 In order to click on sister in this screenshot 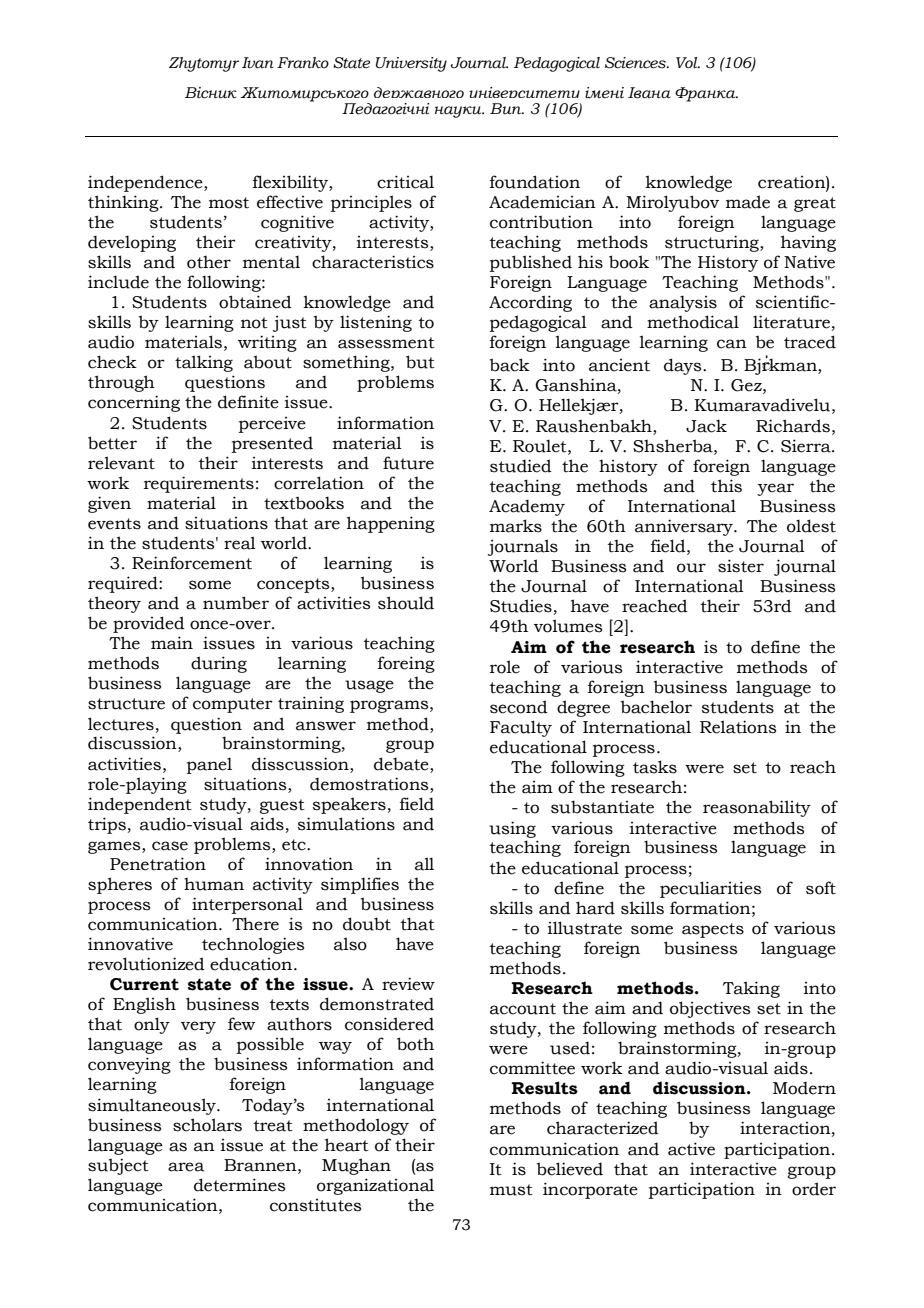, I will do `click(741, 566)`.
